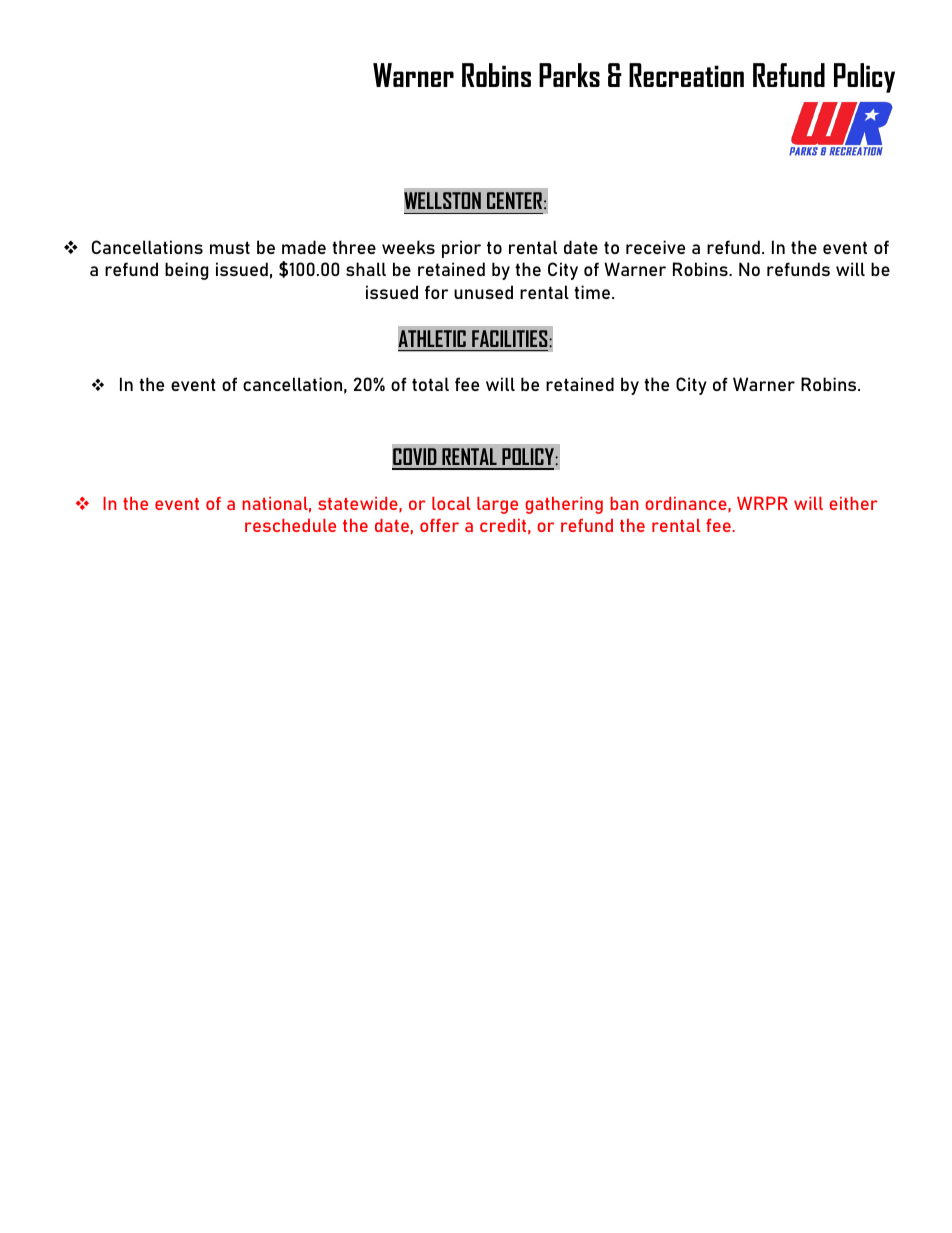 This document has width=952, height=1233. Describe the element at coordinates (497, 505) in the document. I see `large` at that location.
